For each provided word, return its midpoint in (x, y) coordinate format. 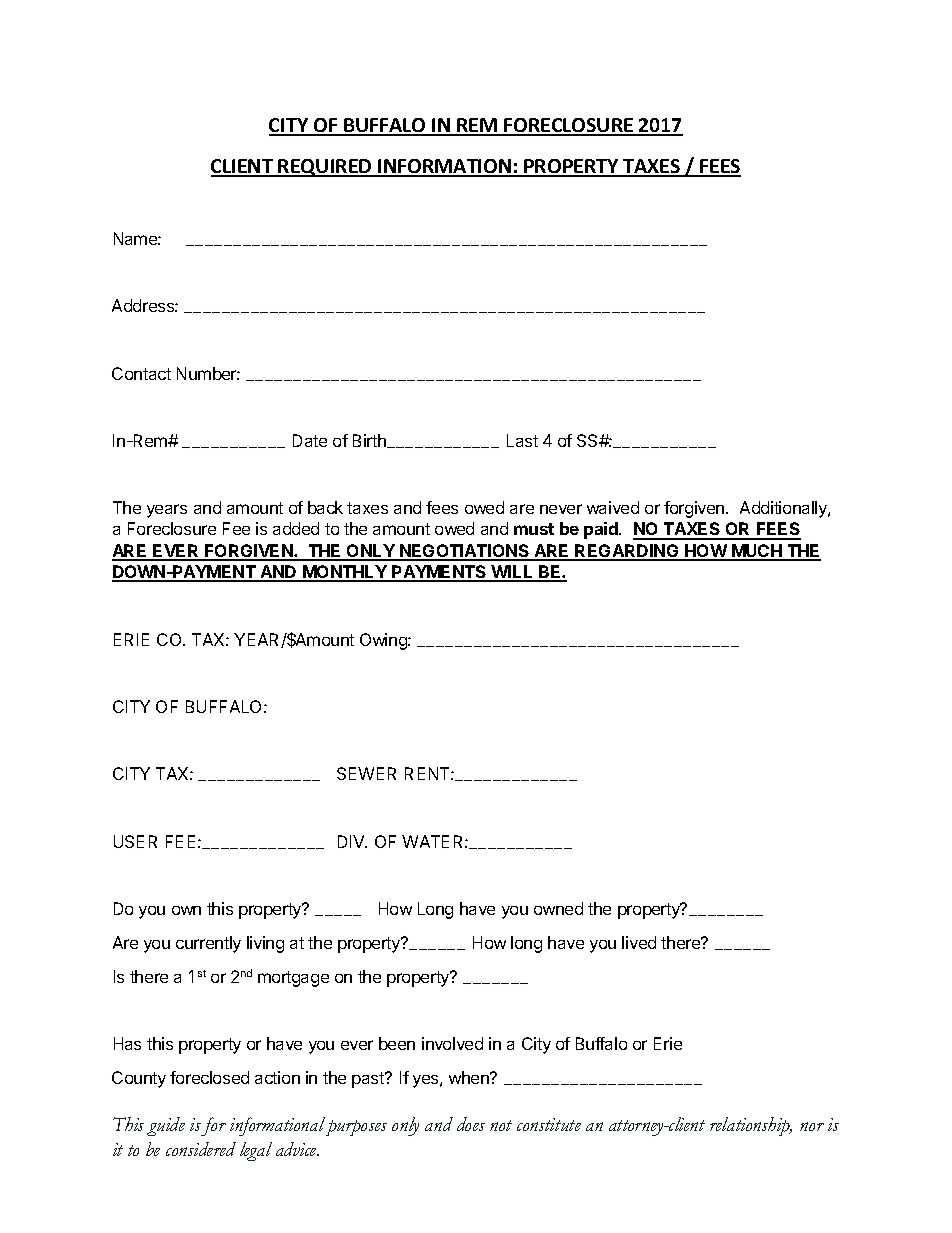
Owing (384, 641)
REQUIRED (325, 168)
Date (310, 440)
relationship (751, 1126)
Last (522, 440)
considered (201, 1149)
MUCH (757, 552)
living (265, 944)
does (471, 1124)
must (534, 529)
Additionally (784, 509)
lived (639, 942)
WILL (512, 573)
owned (558, 908)
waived (613, 507)
